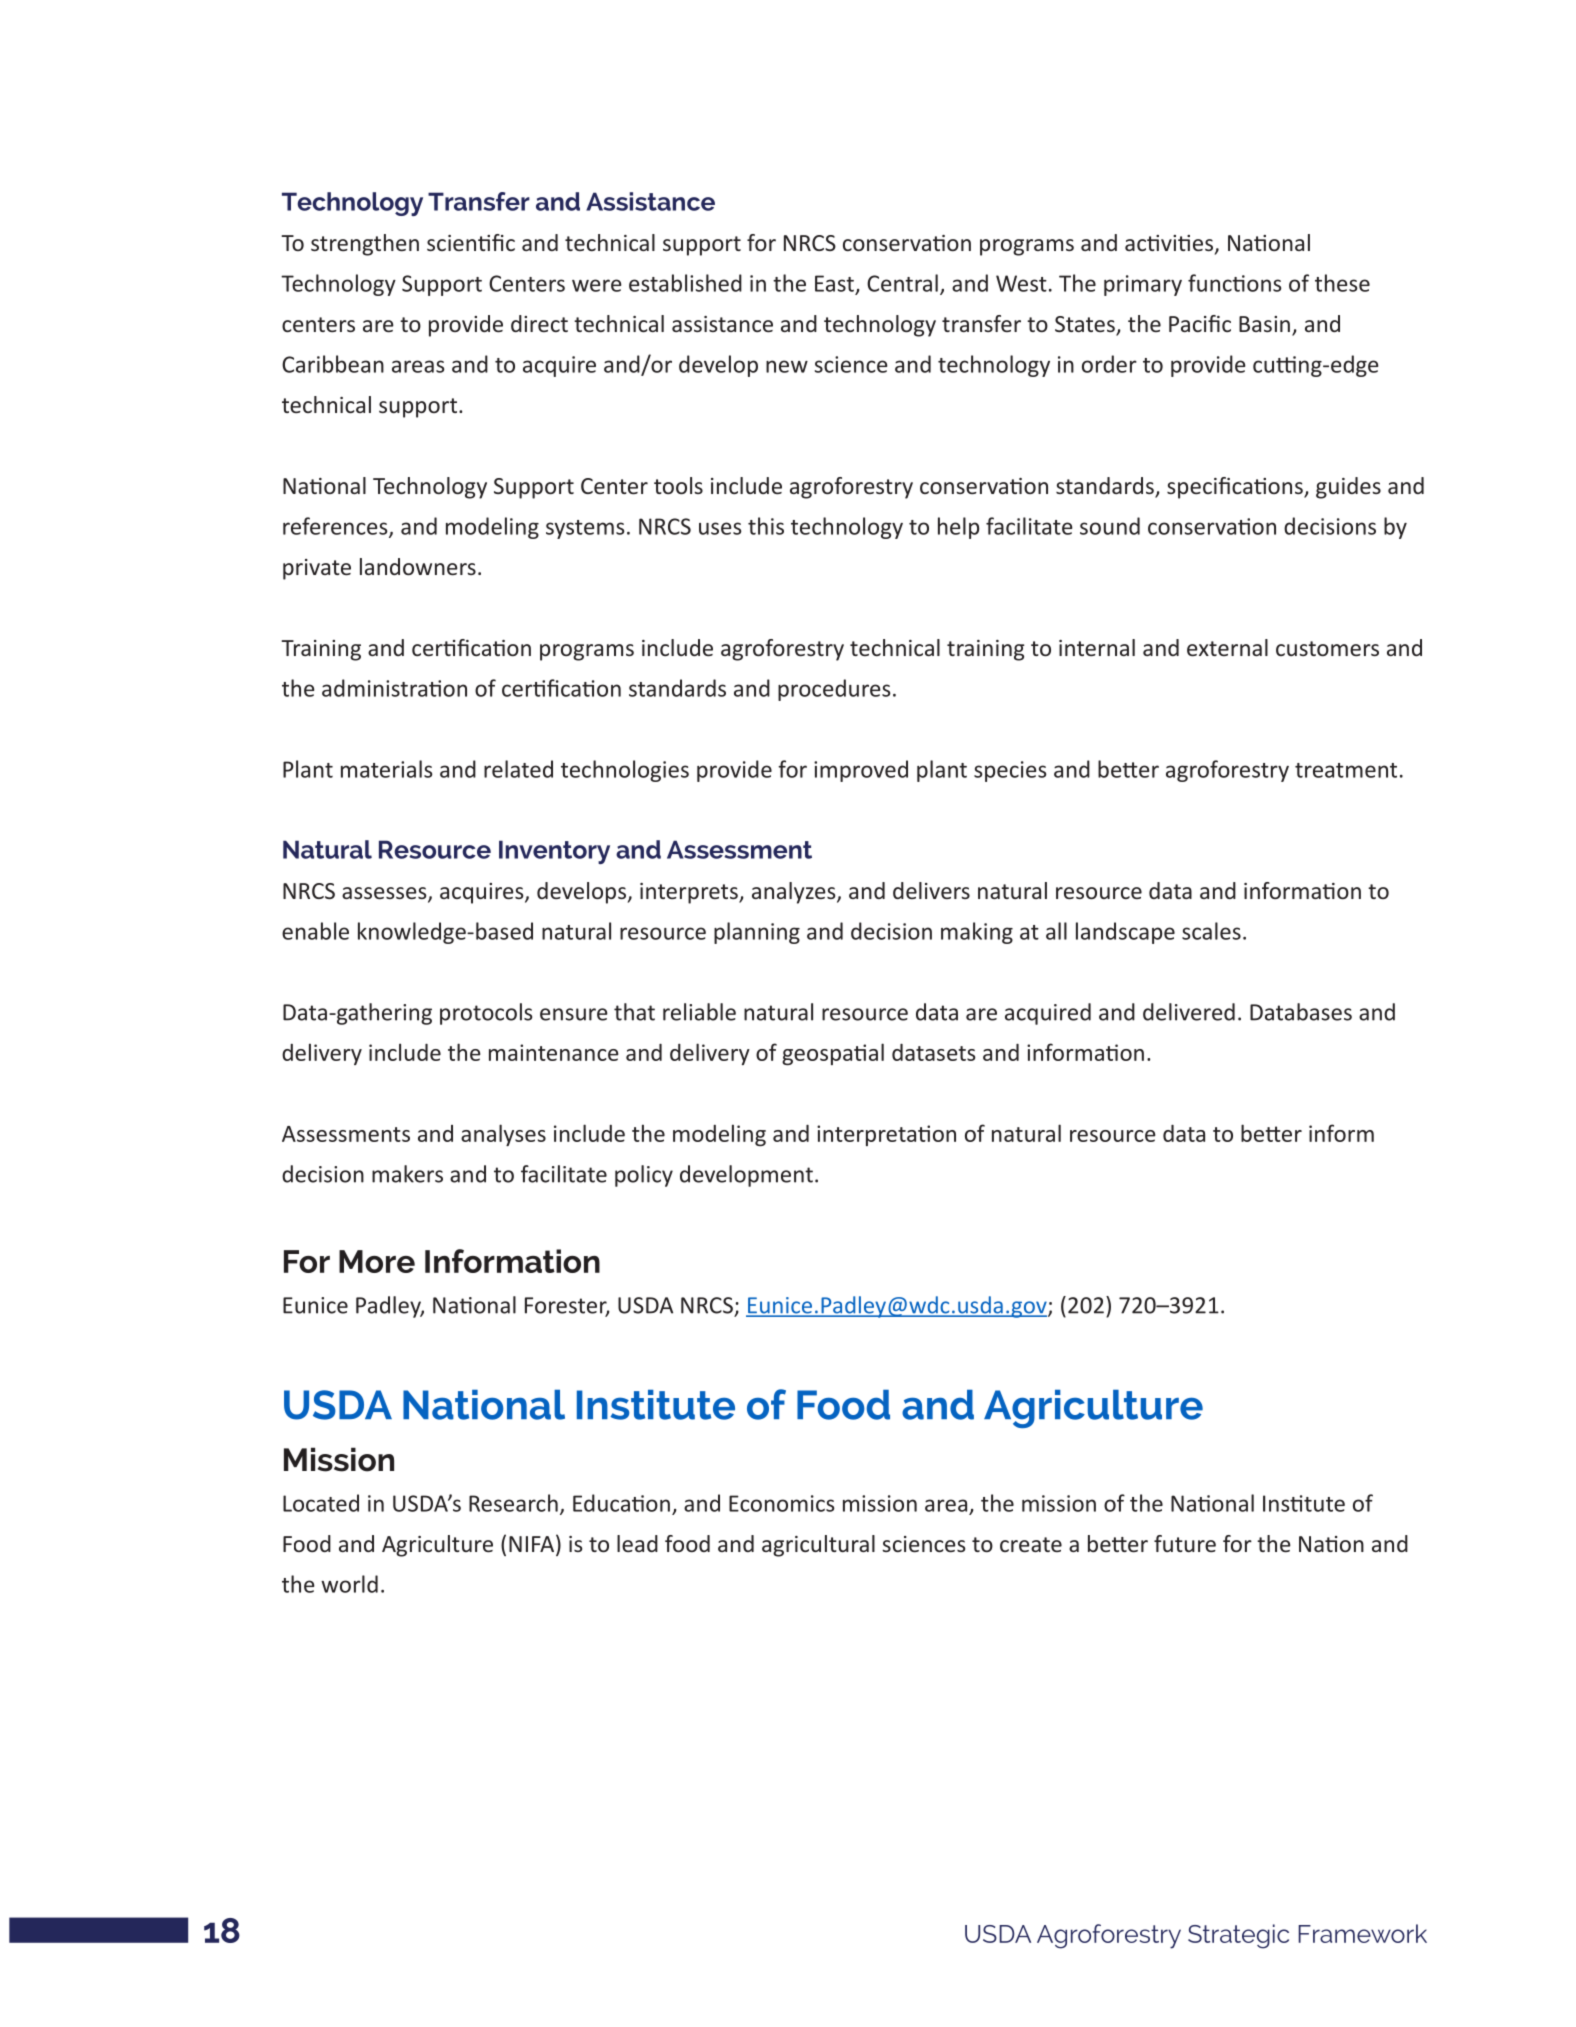  I want to click on scientific, so click(471, 242).
